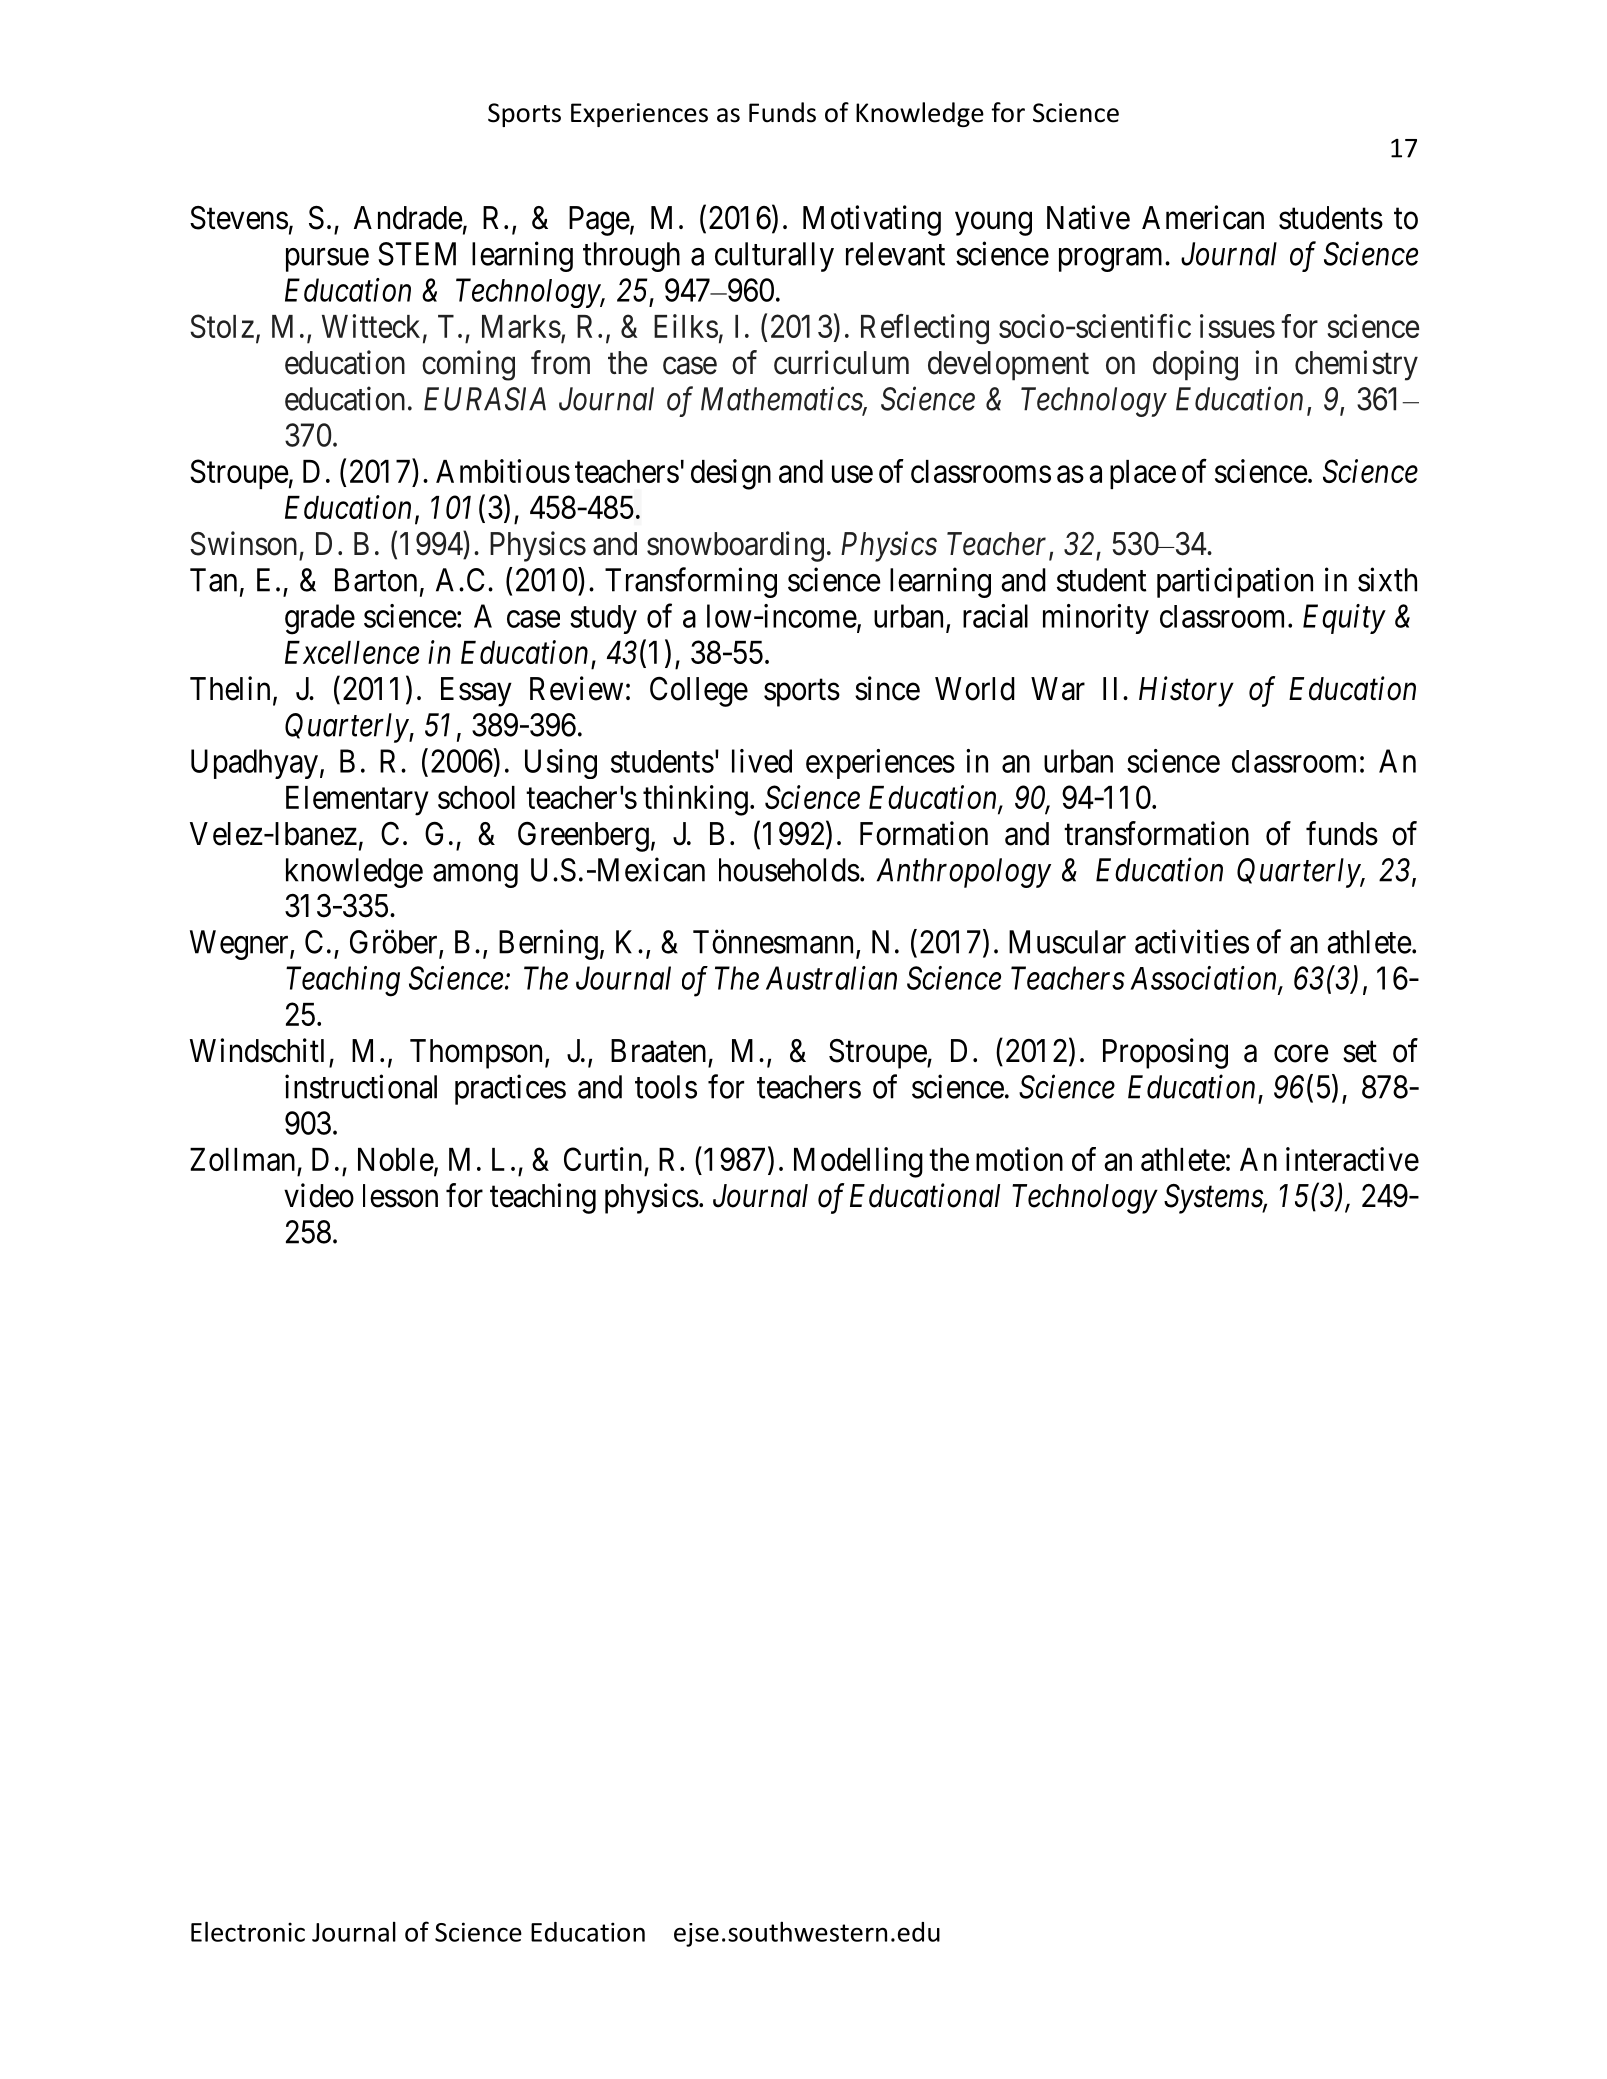 The width and height of the screenshot is (1607, 2079). I want to click on American, so click(1203, 217).
